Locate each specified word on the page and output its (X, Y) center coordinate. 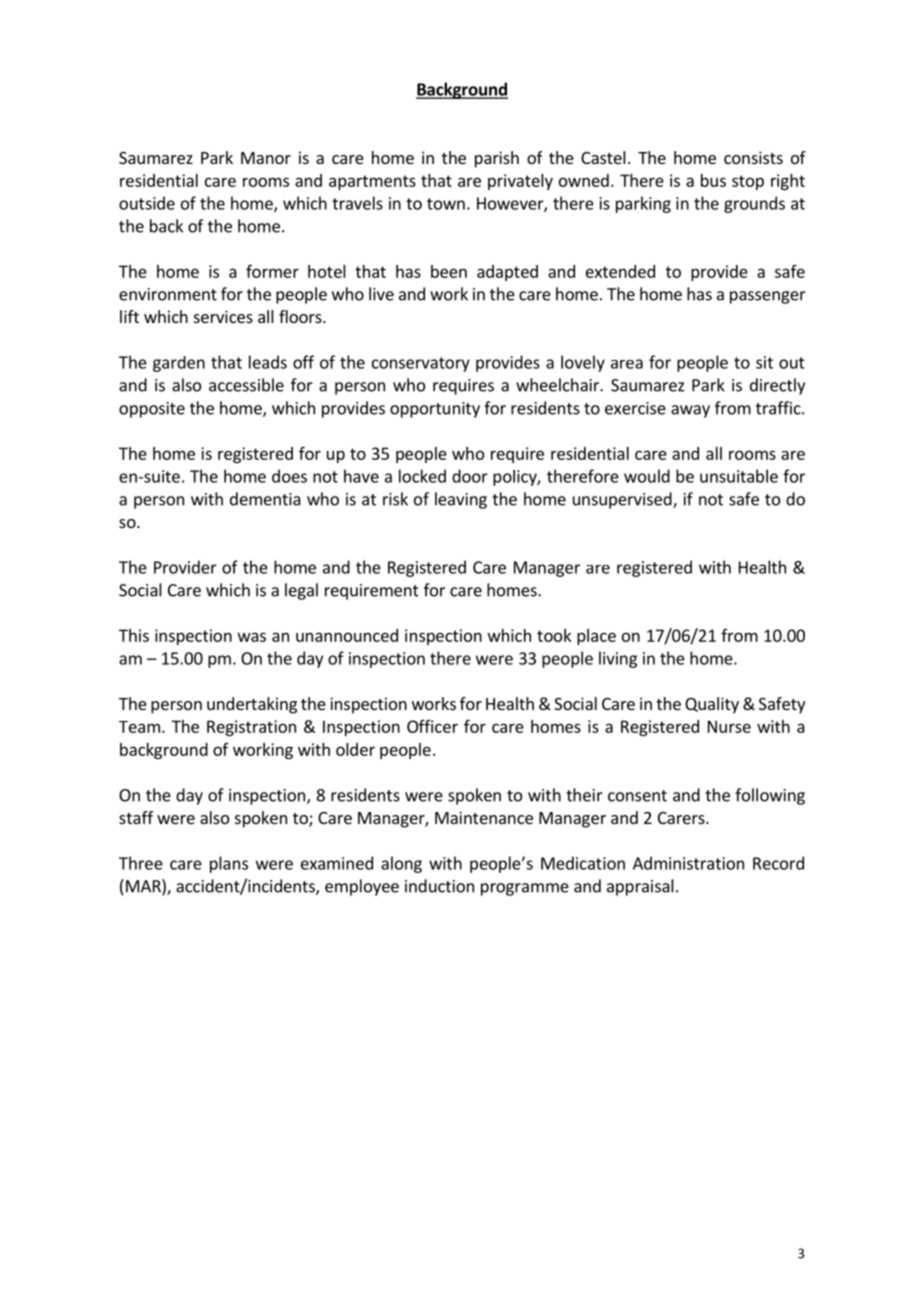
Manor (266, 158)
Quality (712, 705)
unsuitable (739, 476)
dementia (265, 499)
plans (229, 864)
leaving (461, 500)
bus (713, 180)
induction (439, 886)
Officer (432, 726)
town (446, 204)
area (627, 364)
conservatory (421, 364)
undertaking (252, 705)
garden (179, 364)
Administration (688, 863)
